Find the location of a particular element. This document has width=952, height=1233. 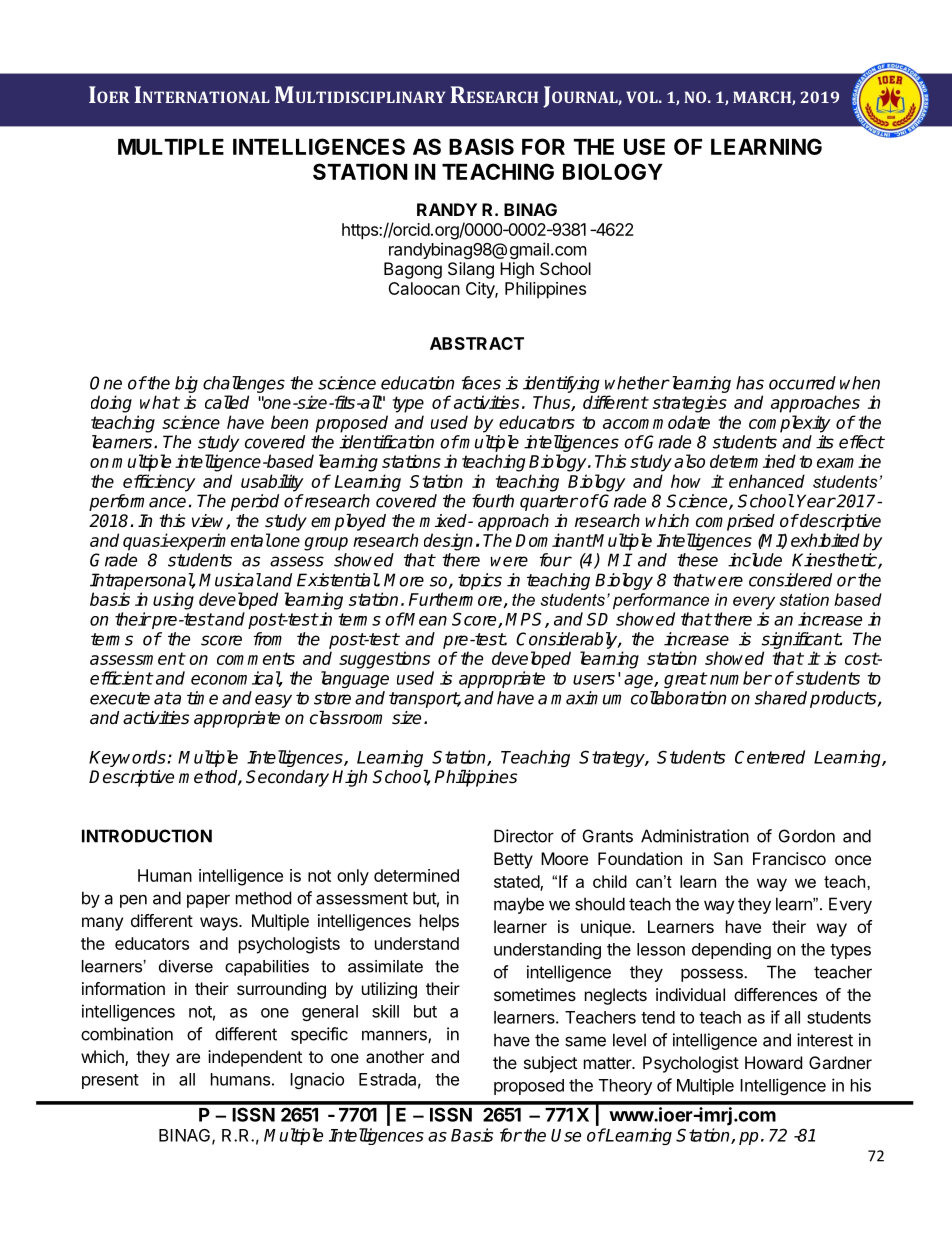

Musical is located at coordinates (230, 580).
